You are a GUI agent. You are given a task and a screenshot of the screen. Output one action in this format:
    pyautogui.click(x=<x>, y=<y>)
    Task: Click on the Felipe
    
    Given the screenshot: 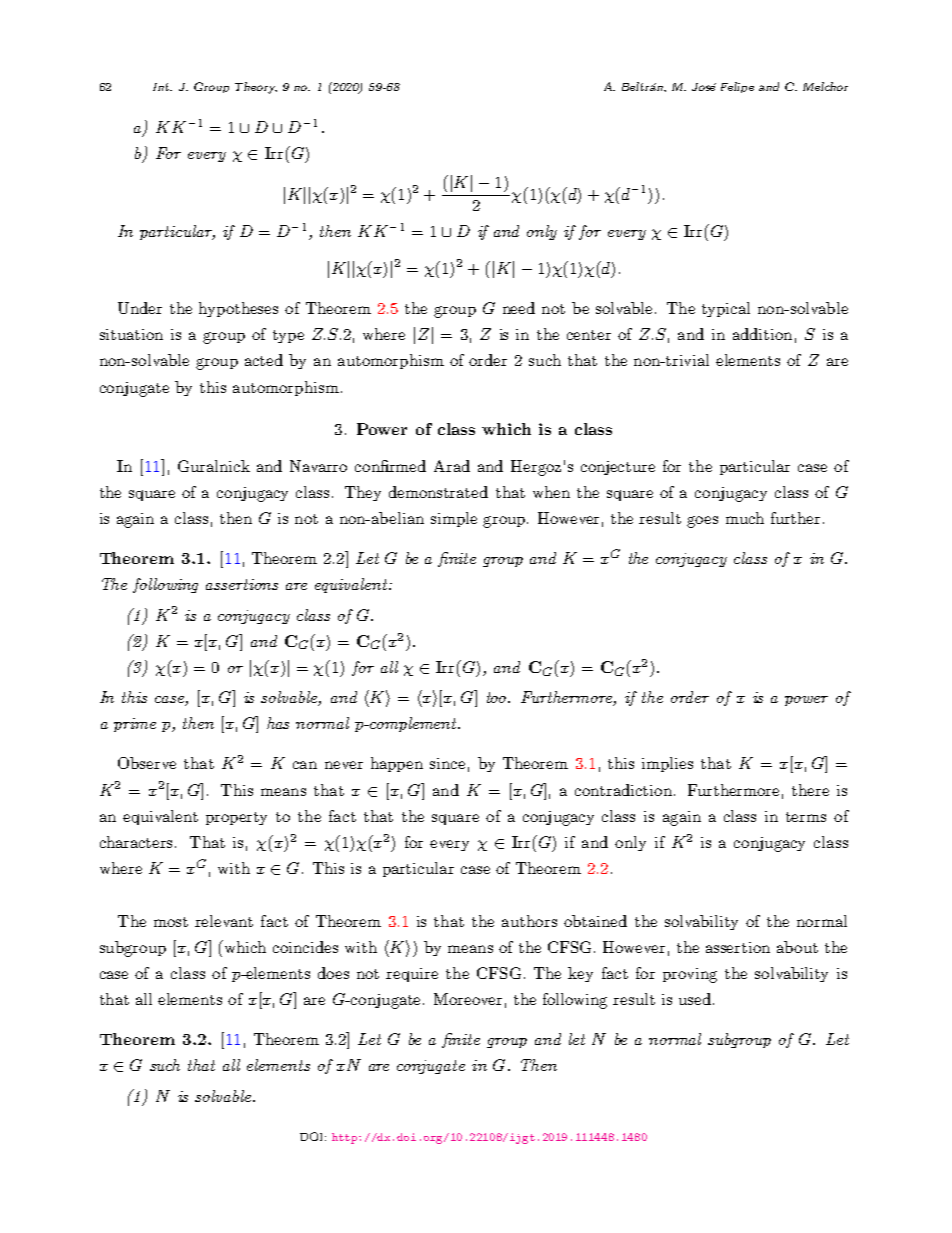 What is the action you would take?
    pyautogui.click(x=737, y=87)
